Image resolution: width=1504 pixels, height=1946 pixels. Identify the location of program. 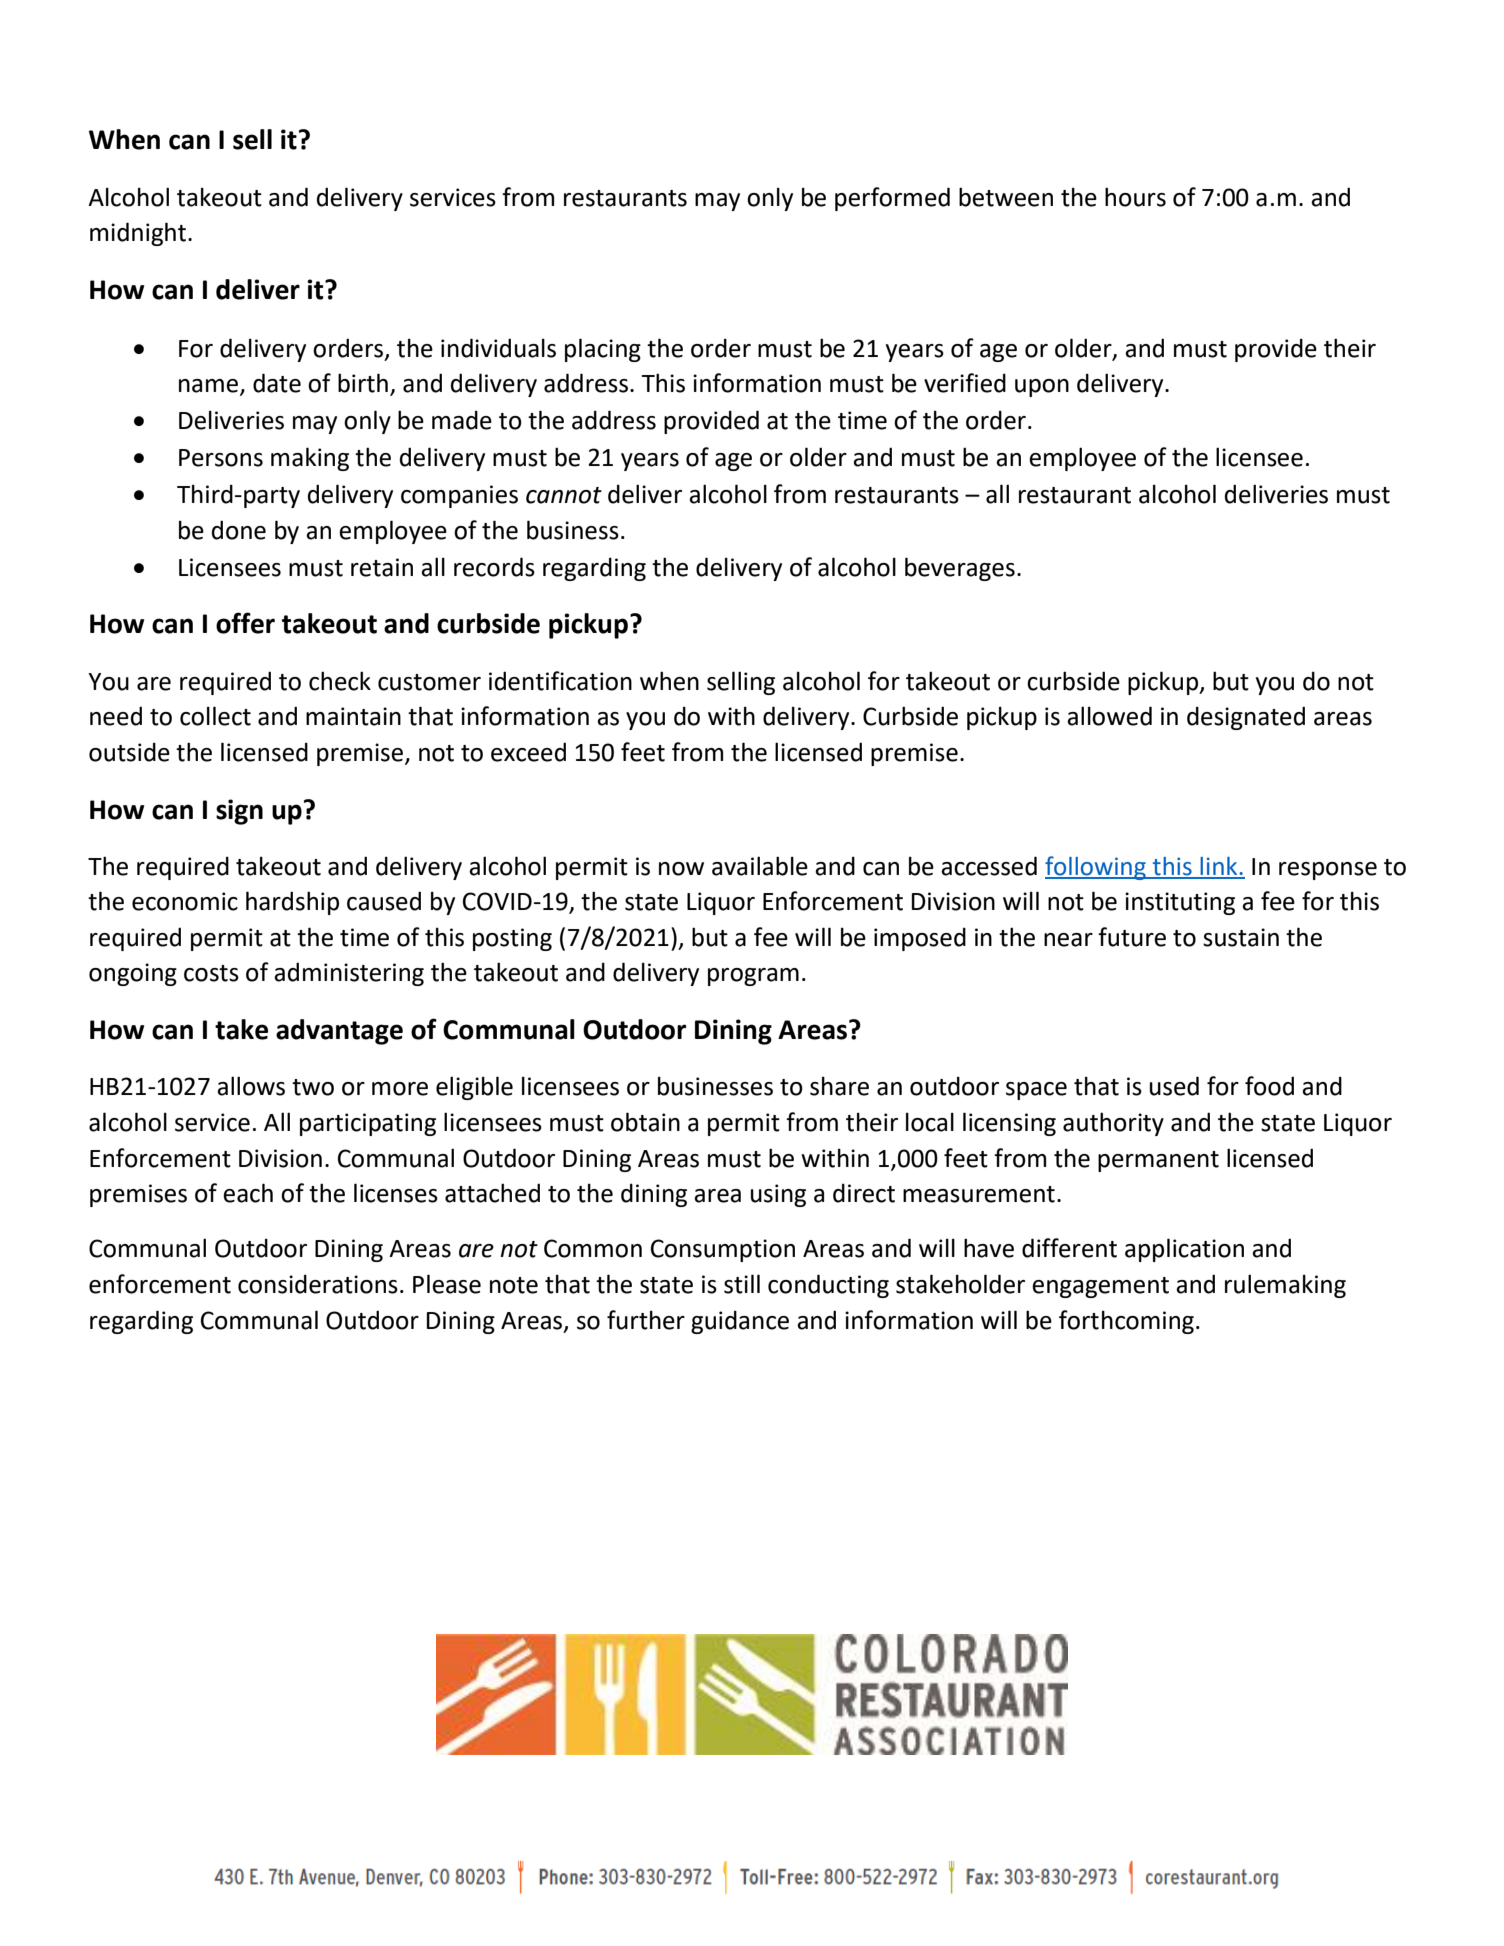
(753, 977).
